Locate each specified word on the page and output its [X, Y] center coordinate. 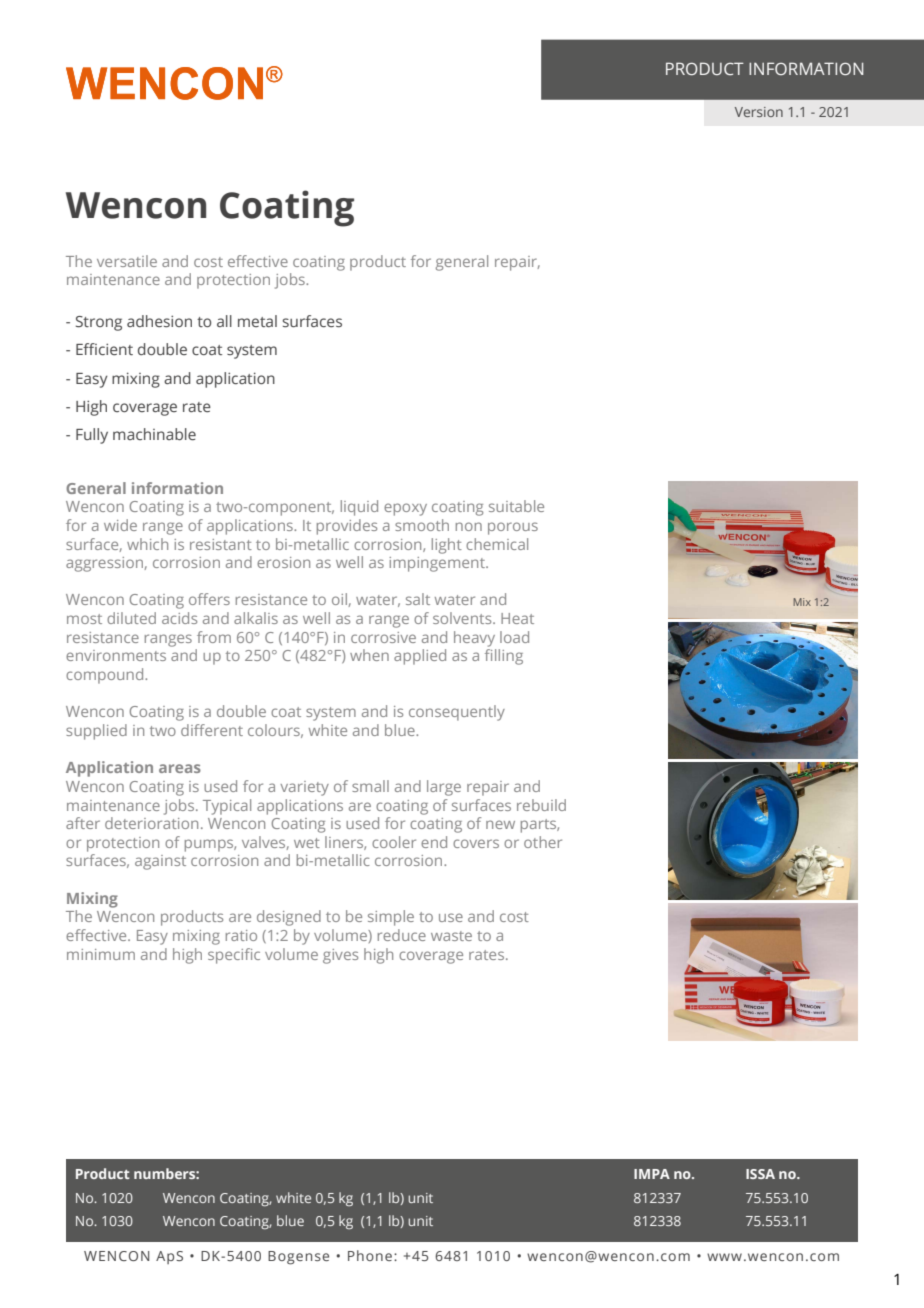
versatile [127, 261]
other [543, 842]
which [147, 544]
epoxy [405, 509]
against [160, 862]
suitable [516, 506]
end [434, 842]
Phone [370, 1255]
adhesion [159, 321]
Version [759, 112]
